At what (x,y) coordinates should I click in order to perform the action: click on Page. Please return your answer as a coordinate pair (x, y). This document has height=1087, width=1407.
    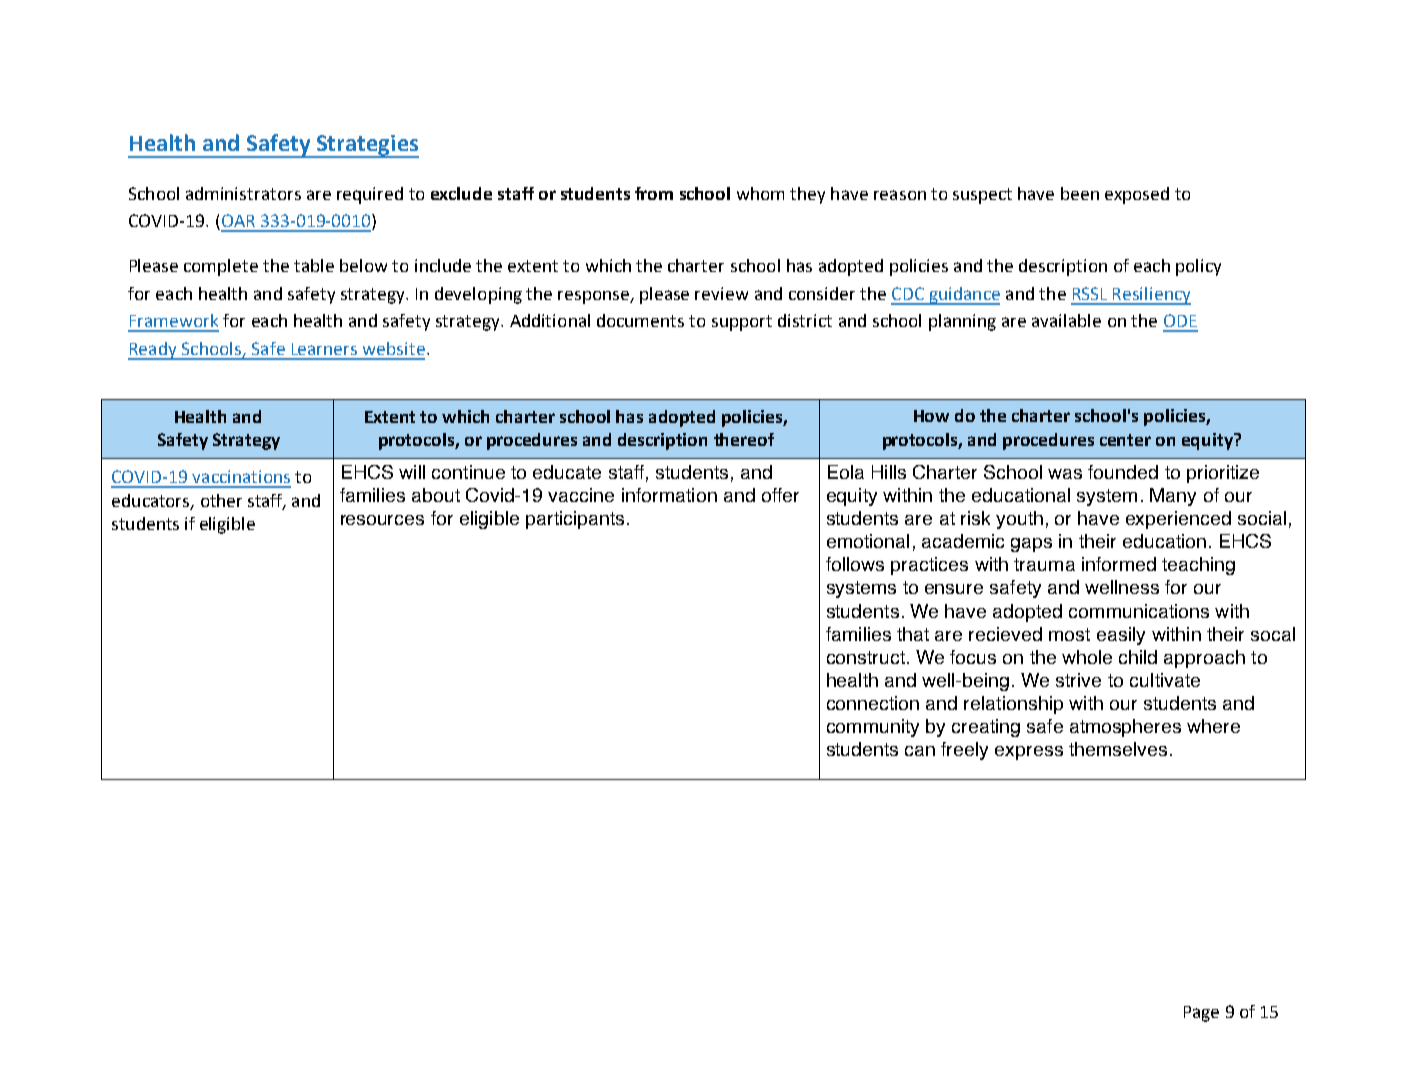
    Looking at the image, I should click on (1201, 1014).
